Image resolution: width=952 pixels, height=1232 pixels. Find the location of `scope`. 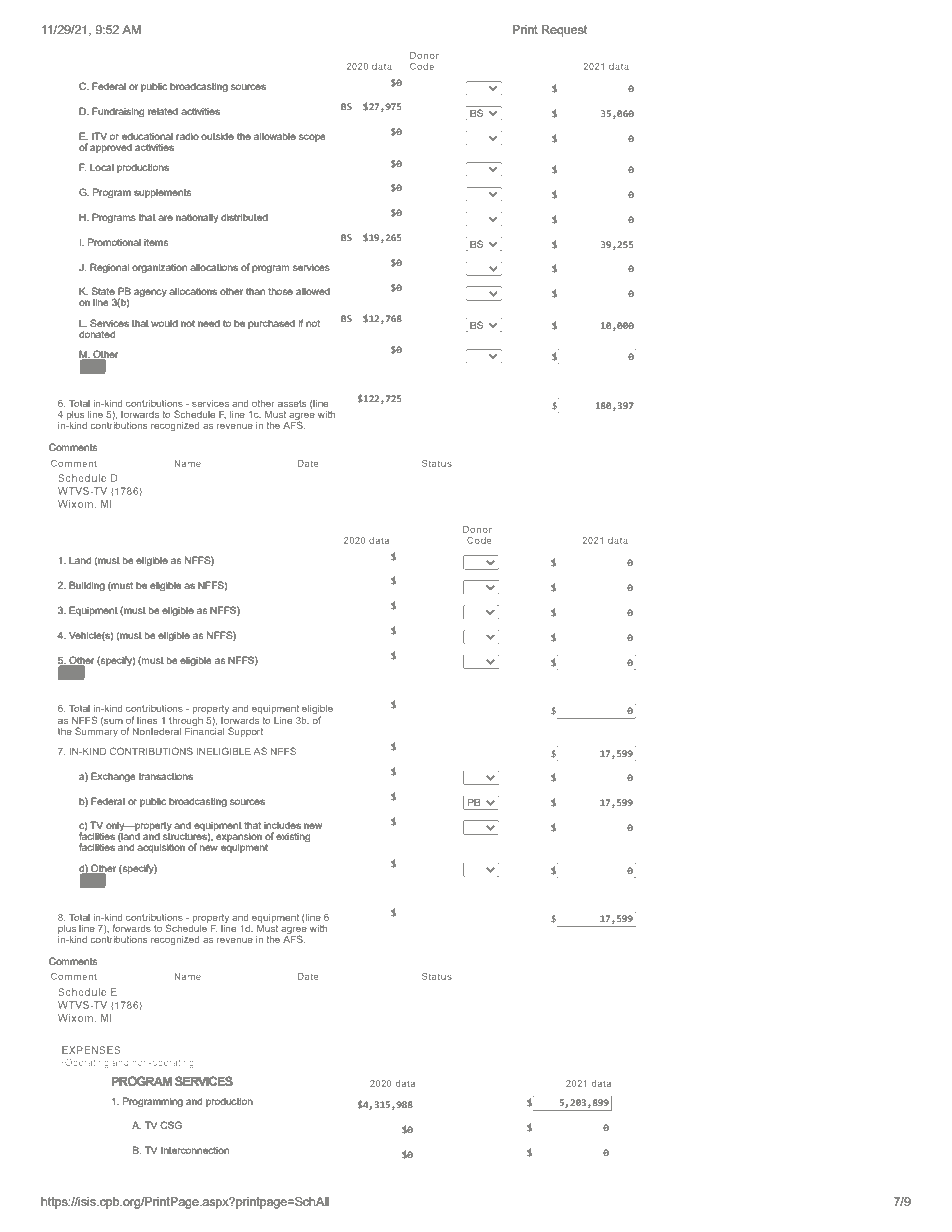

scope is located at coordinates (312, 138).
